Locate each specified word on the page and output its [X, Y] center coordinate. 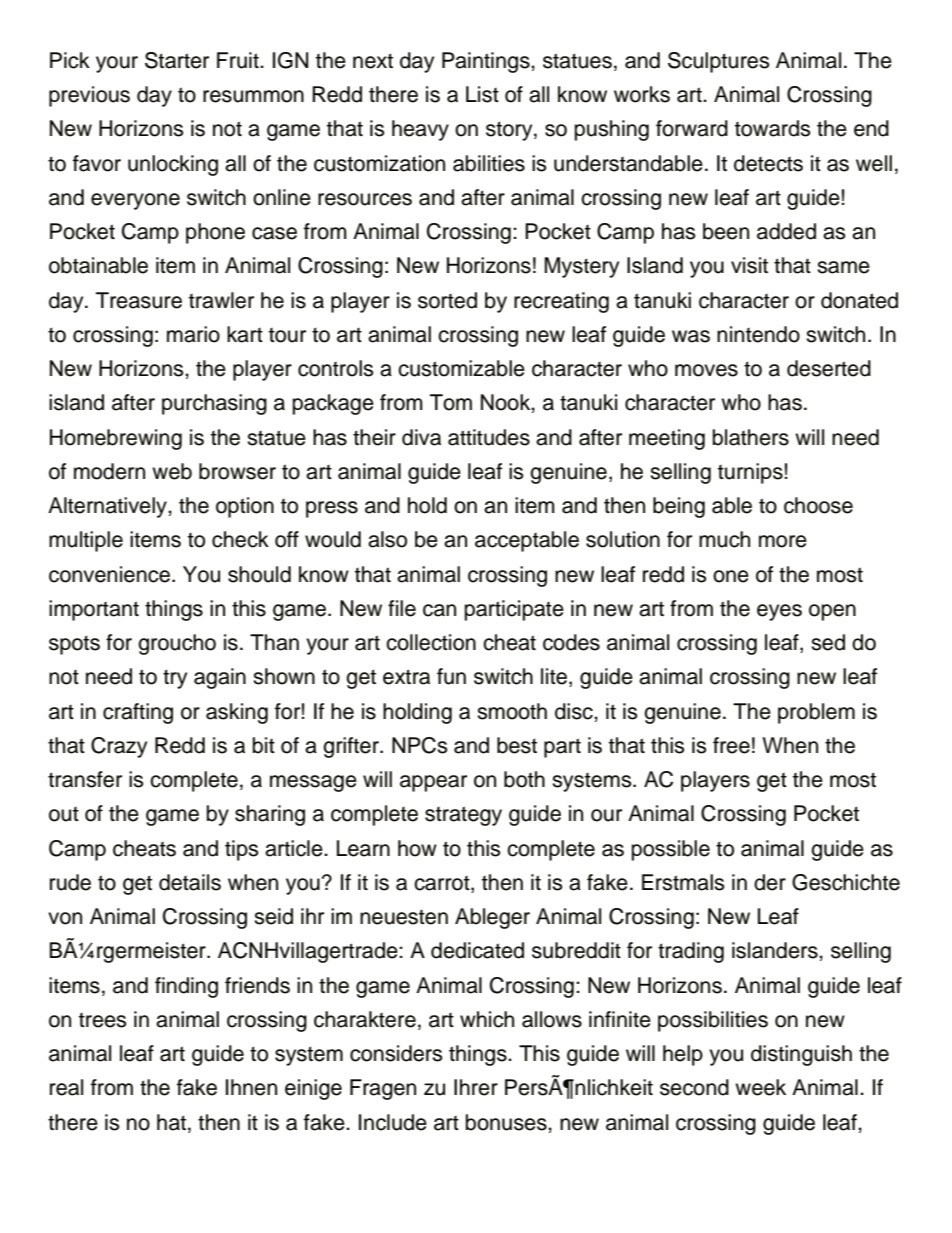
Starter [177, 60]
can [439, 610]
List [482, 94]
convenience [109, 574]
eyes [779, 612]
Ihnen [251, 1087]
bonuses [507, 1122]
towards [773, 128]
